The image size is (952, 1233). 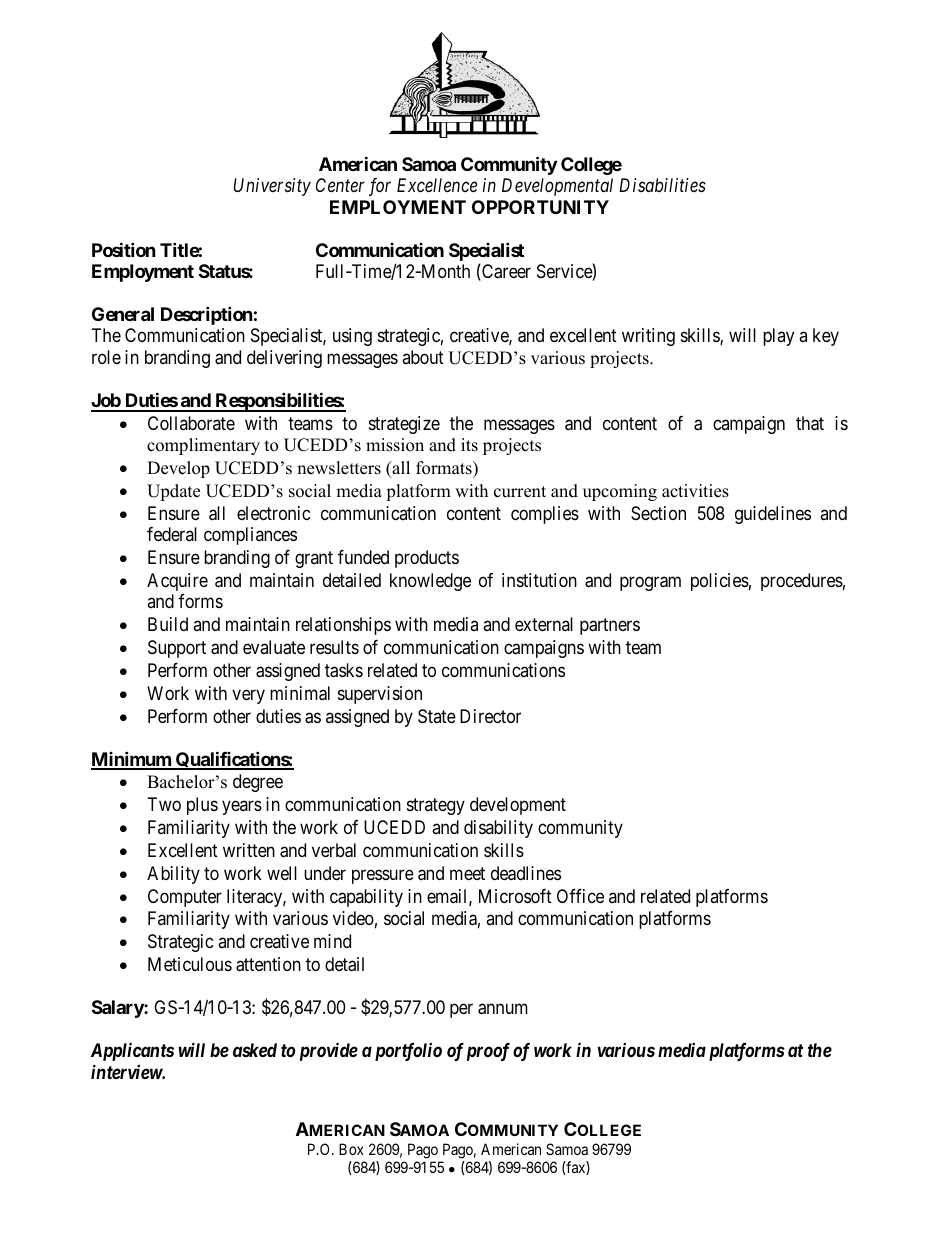 What do you see at coordinates (610, 626) in the screenshot?
I see `partners` at bounding box center [610, 626].
